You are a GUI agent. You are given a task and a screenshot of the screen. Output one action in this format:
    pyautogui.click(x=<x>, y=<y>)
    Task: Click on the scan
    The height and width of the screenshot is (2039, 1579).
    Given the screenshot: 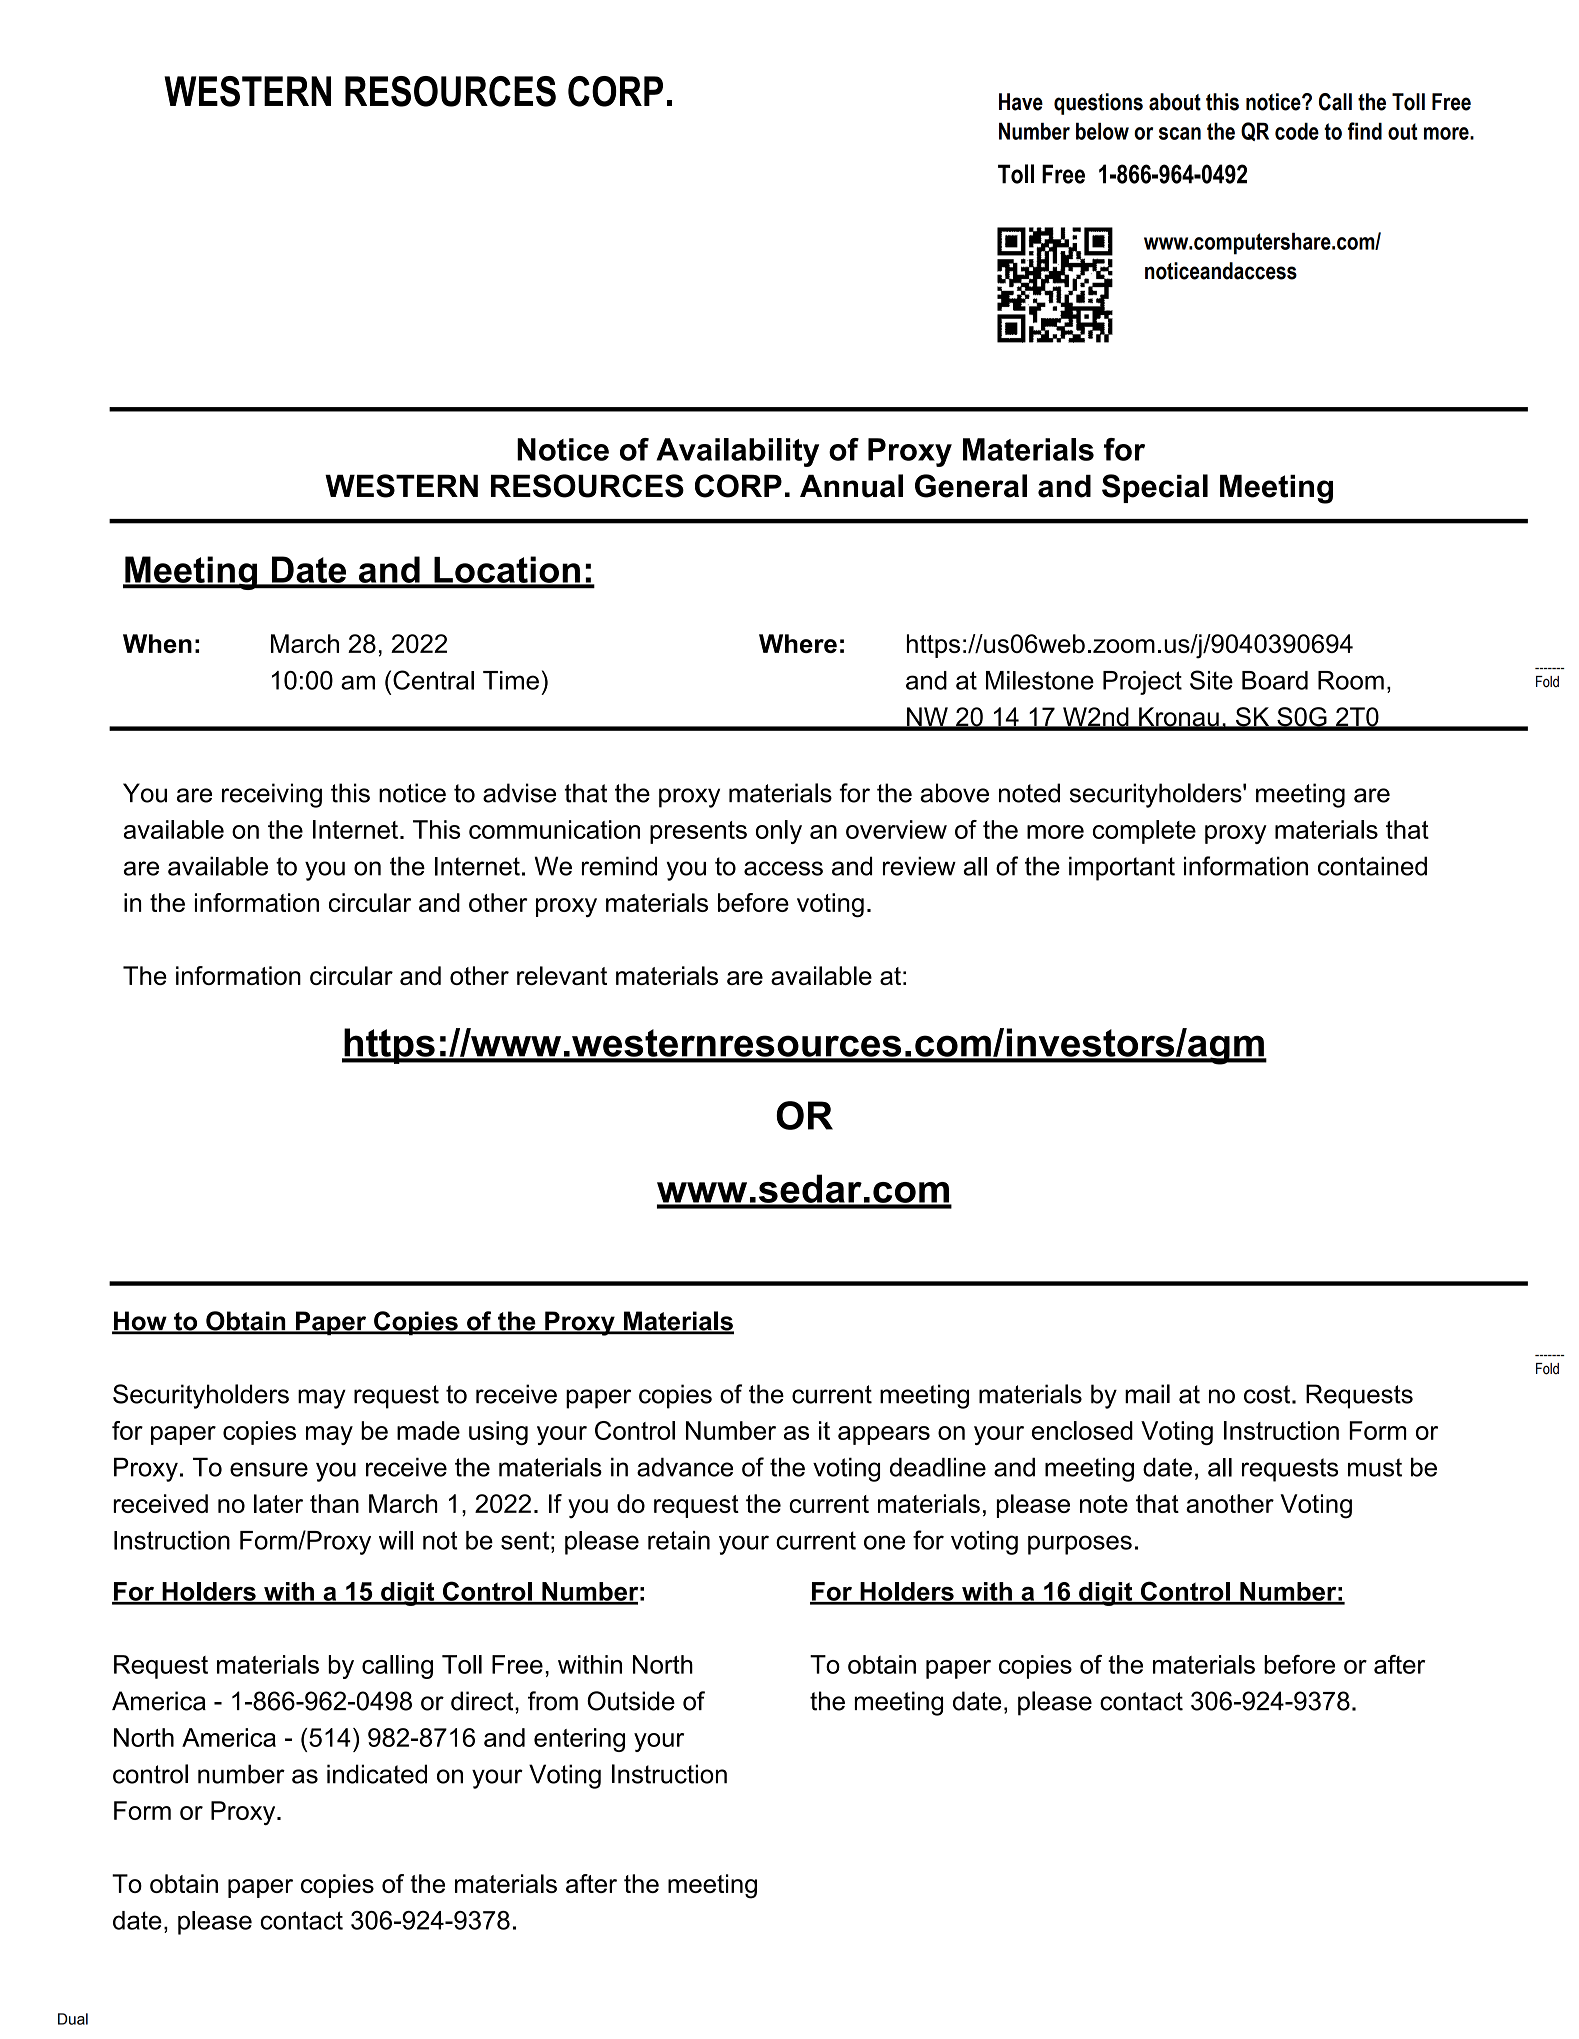 What is the action you would take?
    pyautogui.click(x=1180, y=133)
